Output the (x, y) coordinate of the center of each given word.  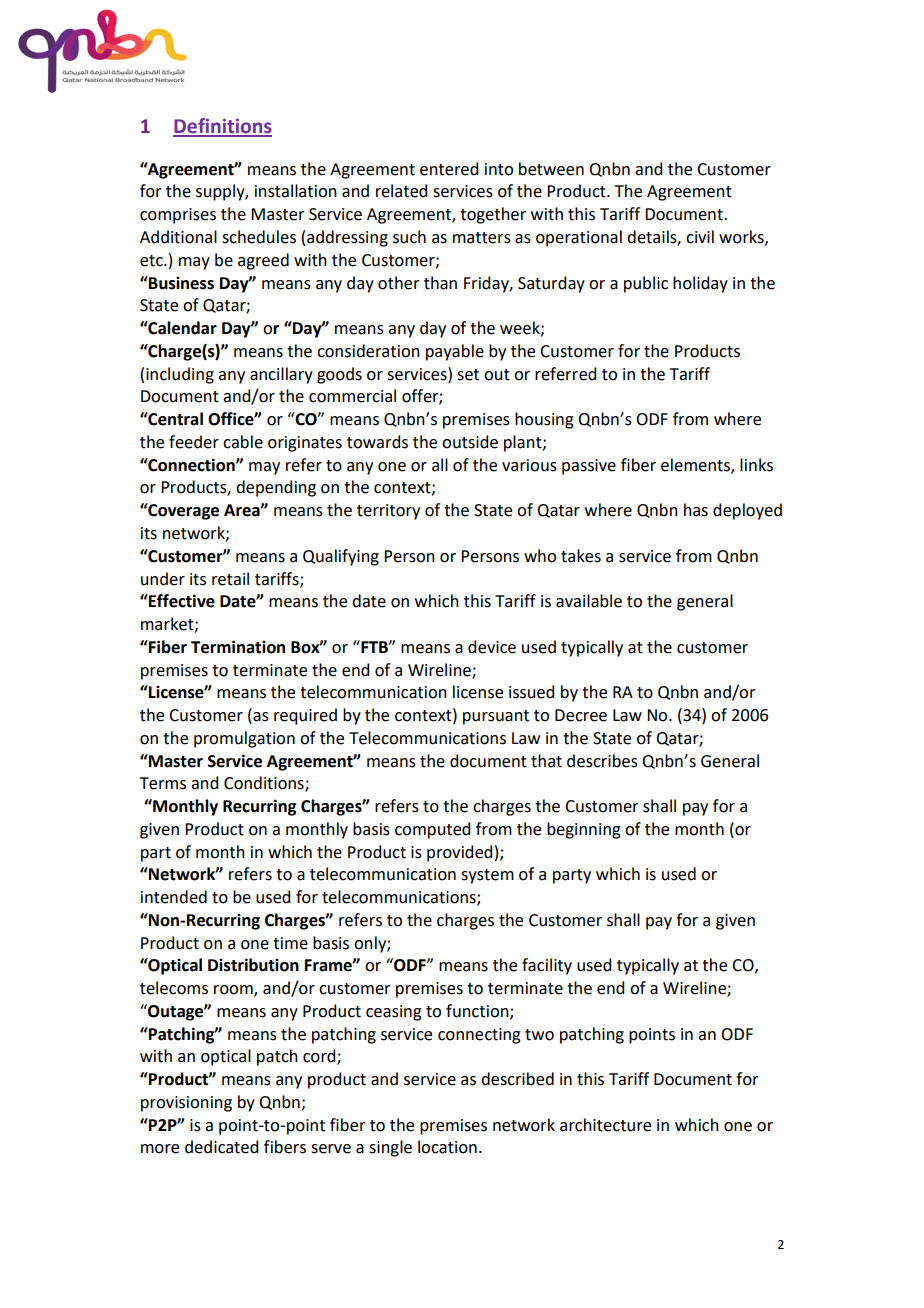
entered (449, 169)
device (492, 647)
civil (700, 237)
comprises (178, 216)
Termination (238, 647)
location (447, 1147)
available (589, 601)
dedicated (221, 1147)
